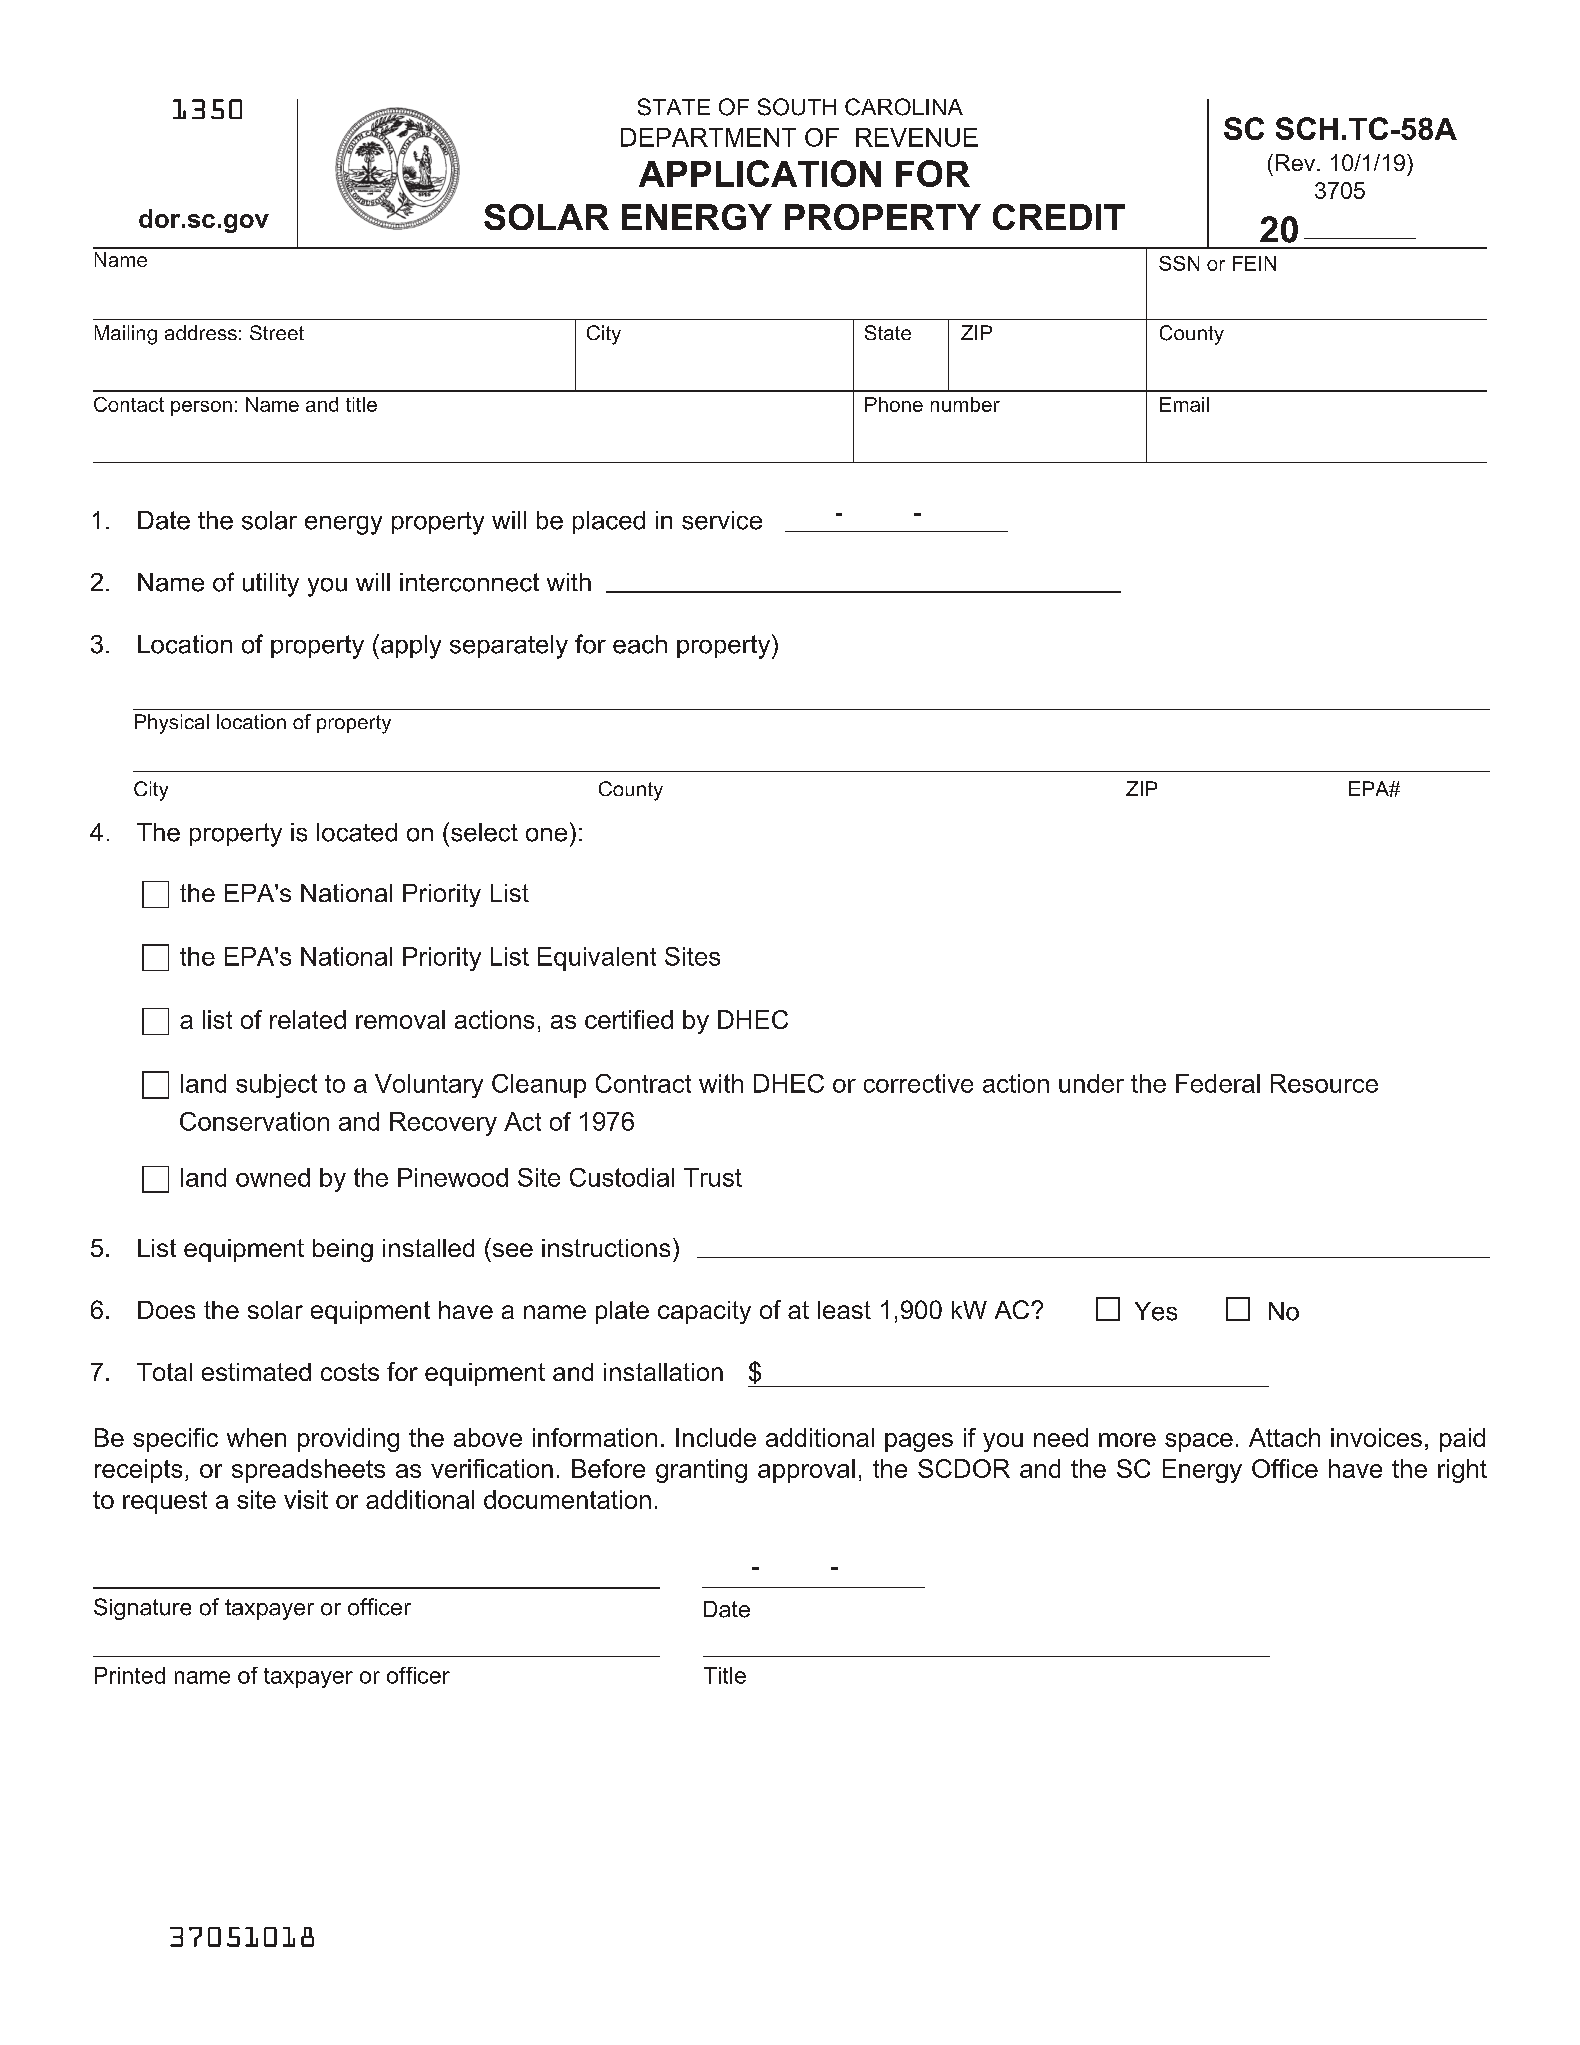  Describe the element at coordinates (1254, 263) in the screenshot. I see `FEIN` at that location.
